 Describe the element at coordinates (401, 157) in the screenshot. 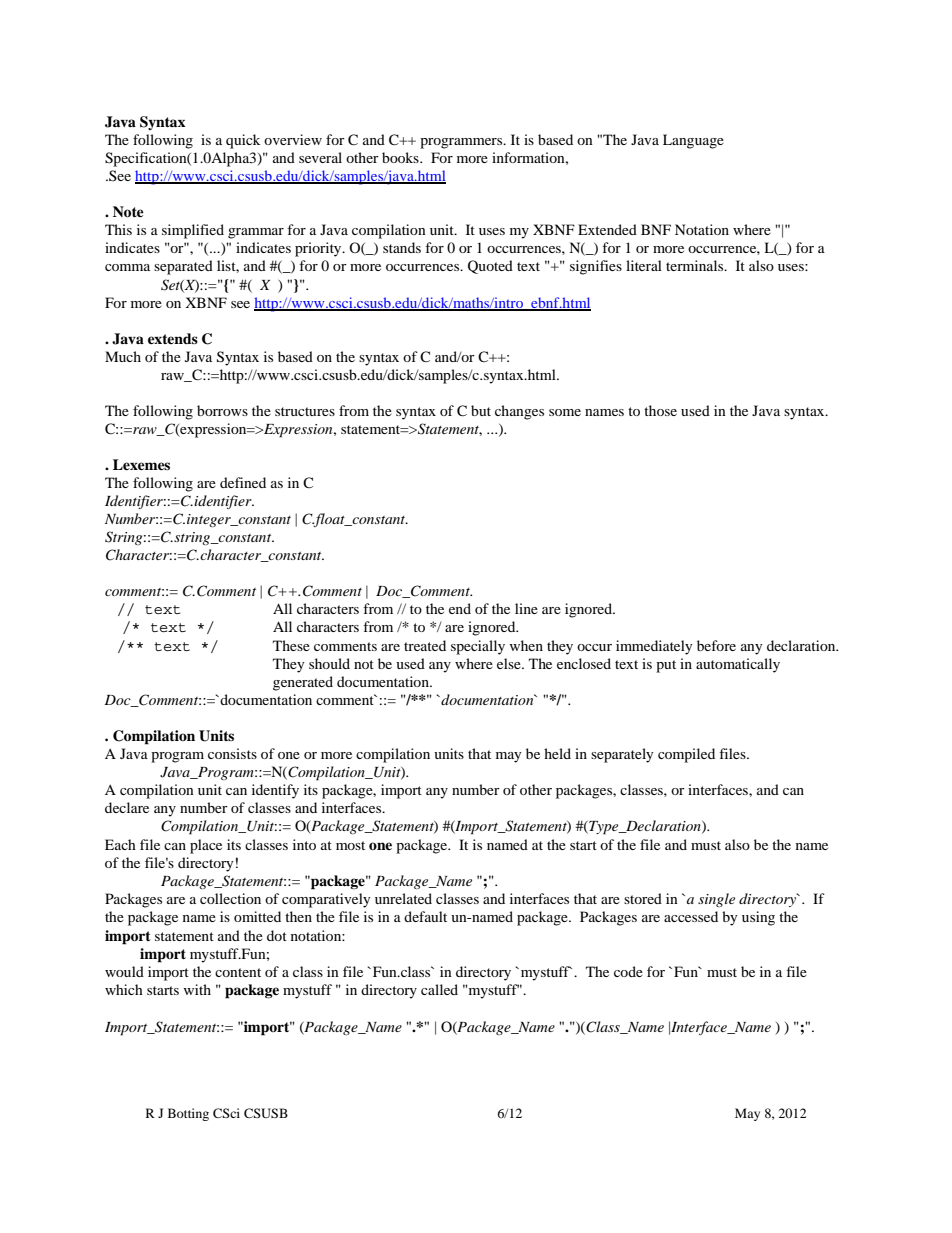

I see `books` at that location.
